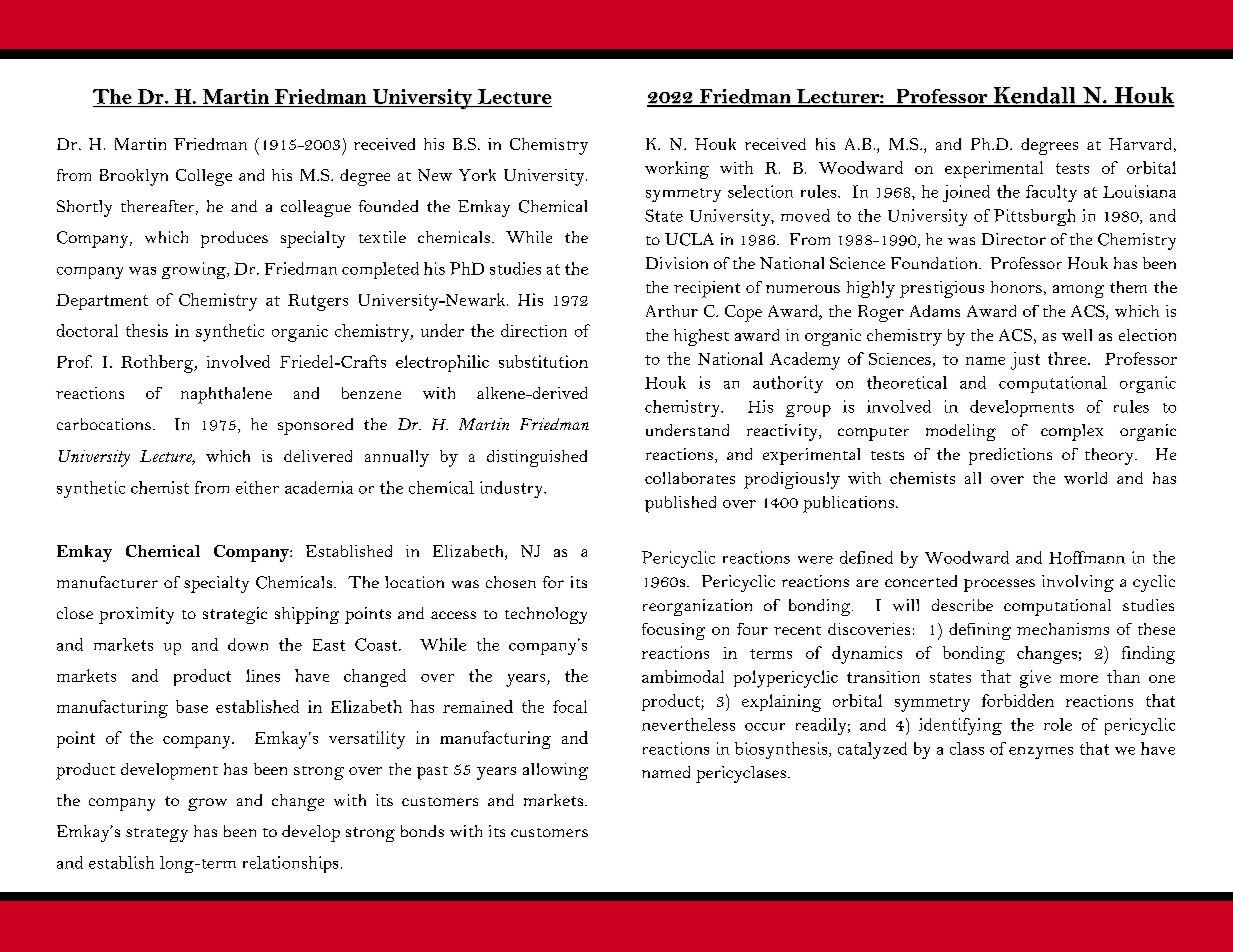 This screenshot has height=952, width=1233. Describe the element at coordinates (1016, 287) in the screenshot. I see `honors` at that location.
